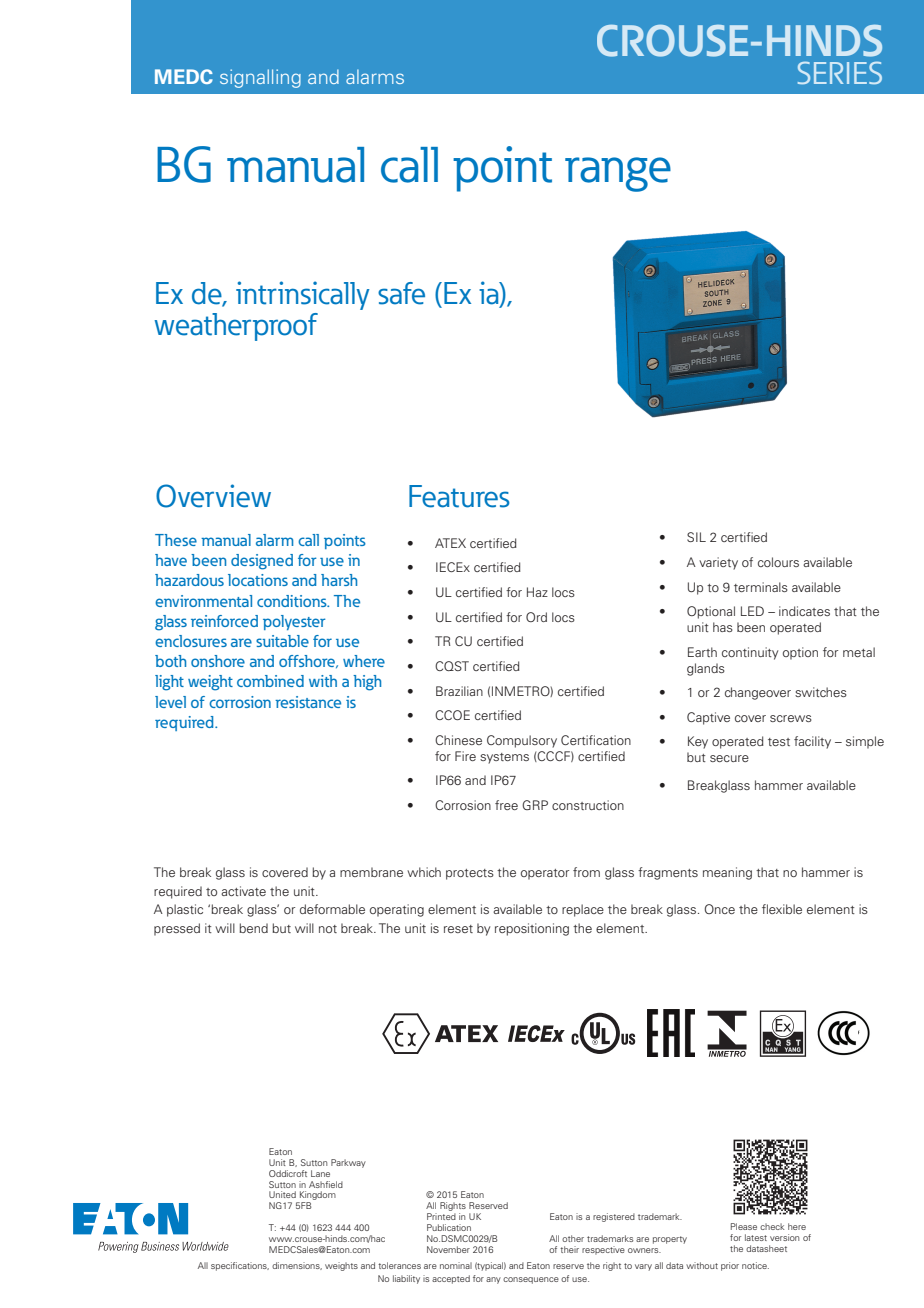  Describe the element at coordinates (618, 174) in the screenshot. I see `range` at that location.
